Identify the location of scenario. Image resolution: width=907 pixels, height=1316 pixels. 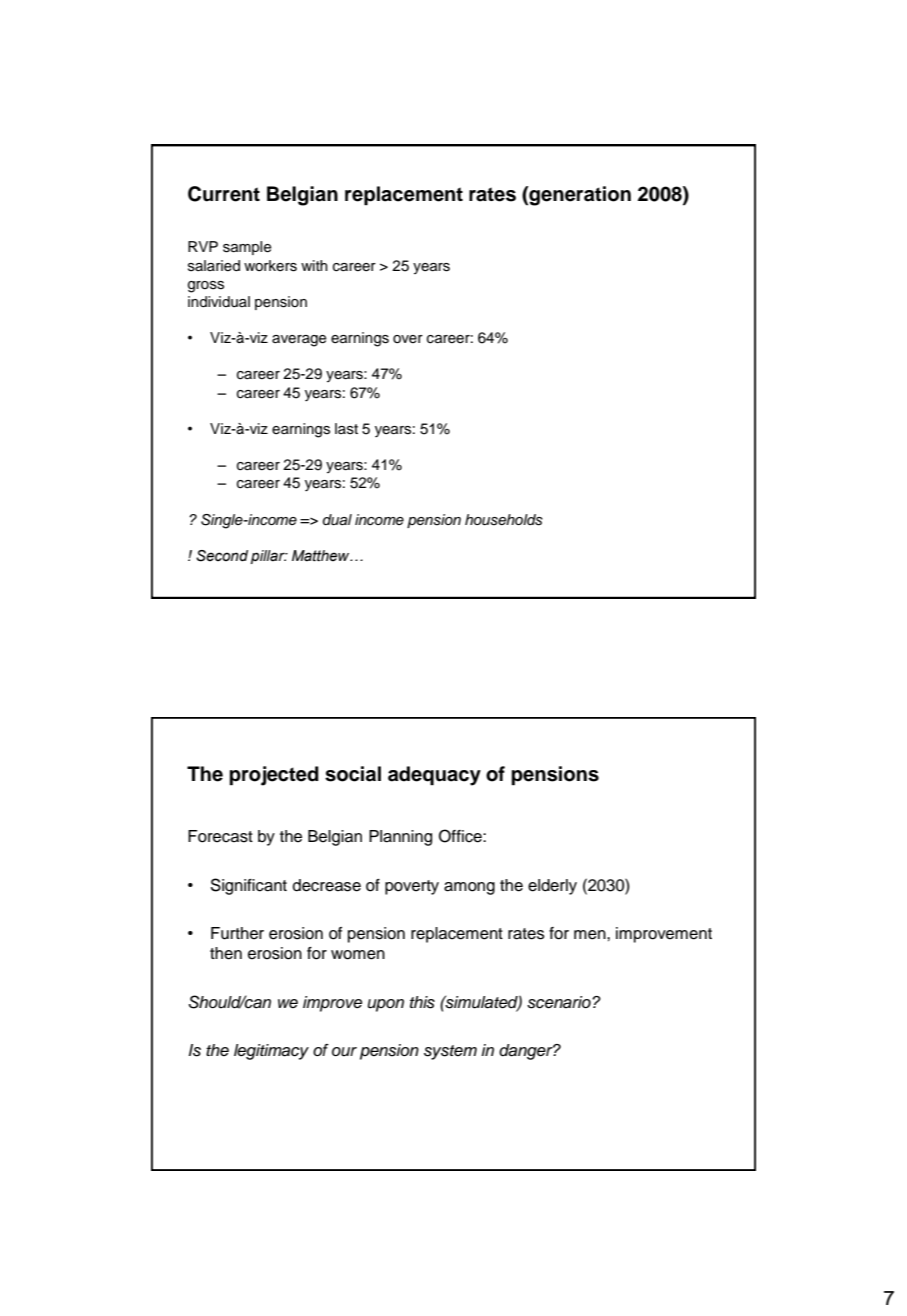
(560, 1002).
